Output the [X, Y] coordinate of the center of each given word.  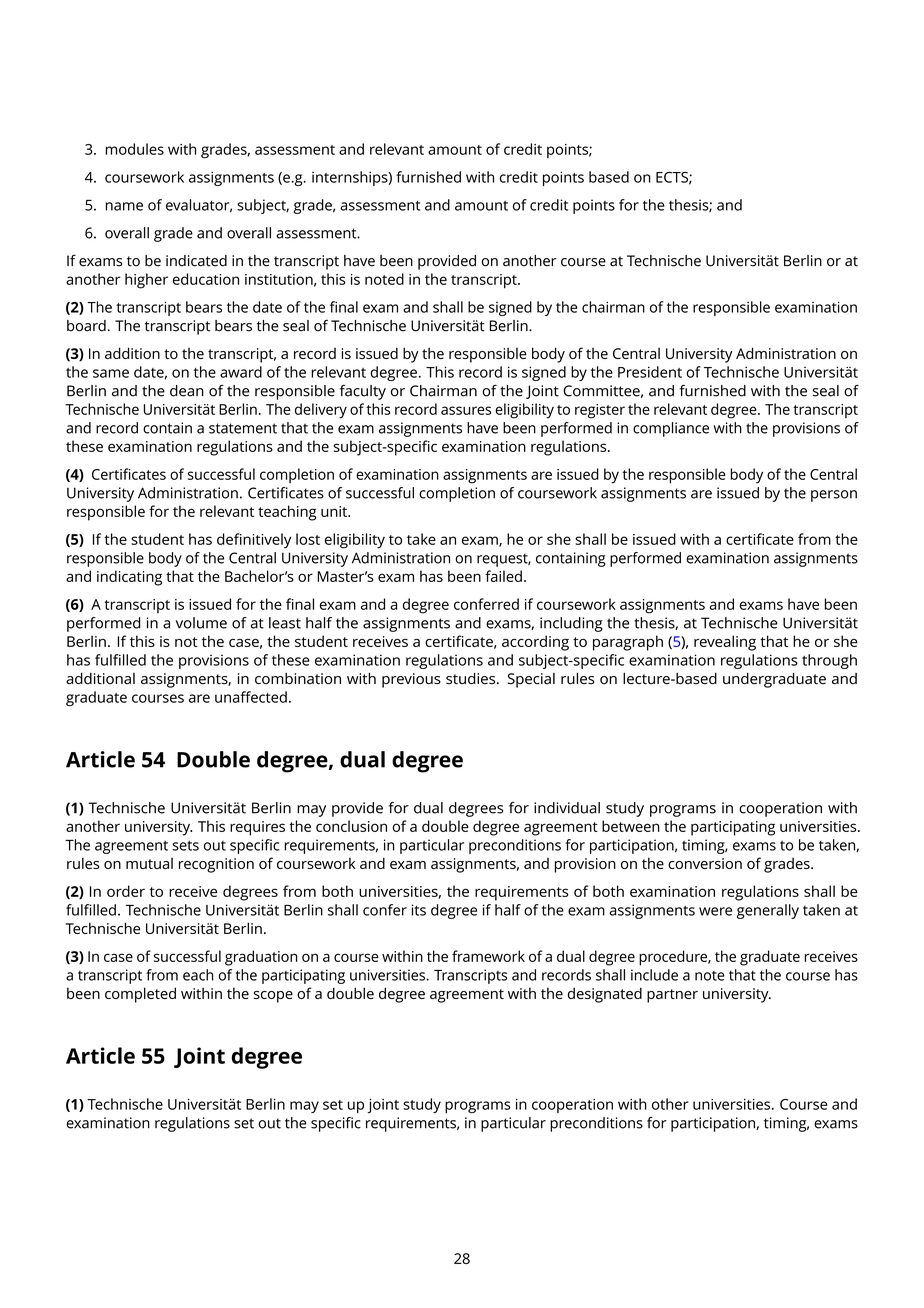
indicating [129, 578]
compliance [671, 429]
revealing [725, 643]
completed [140, 995]
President [650, 372]
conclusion [351, 826]
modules [135, 149]
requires [257, 828]
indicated [196, 261]
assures [466, 410]
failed [503, 576]
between [631, 826]
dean [187, 391]
